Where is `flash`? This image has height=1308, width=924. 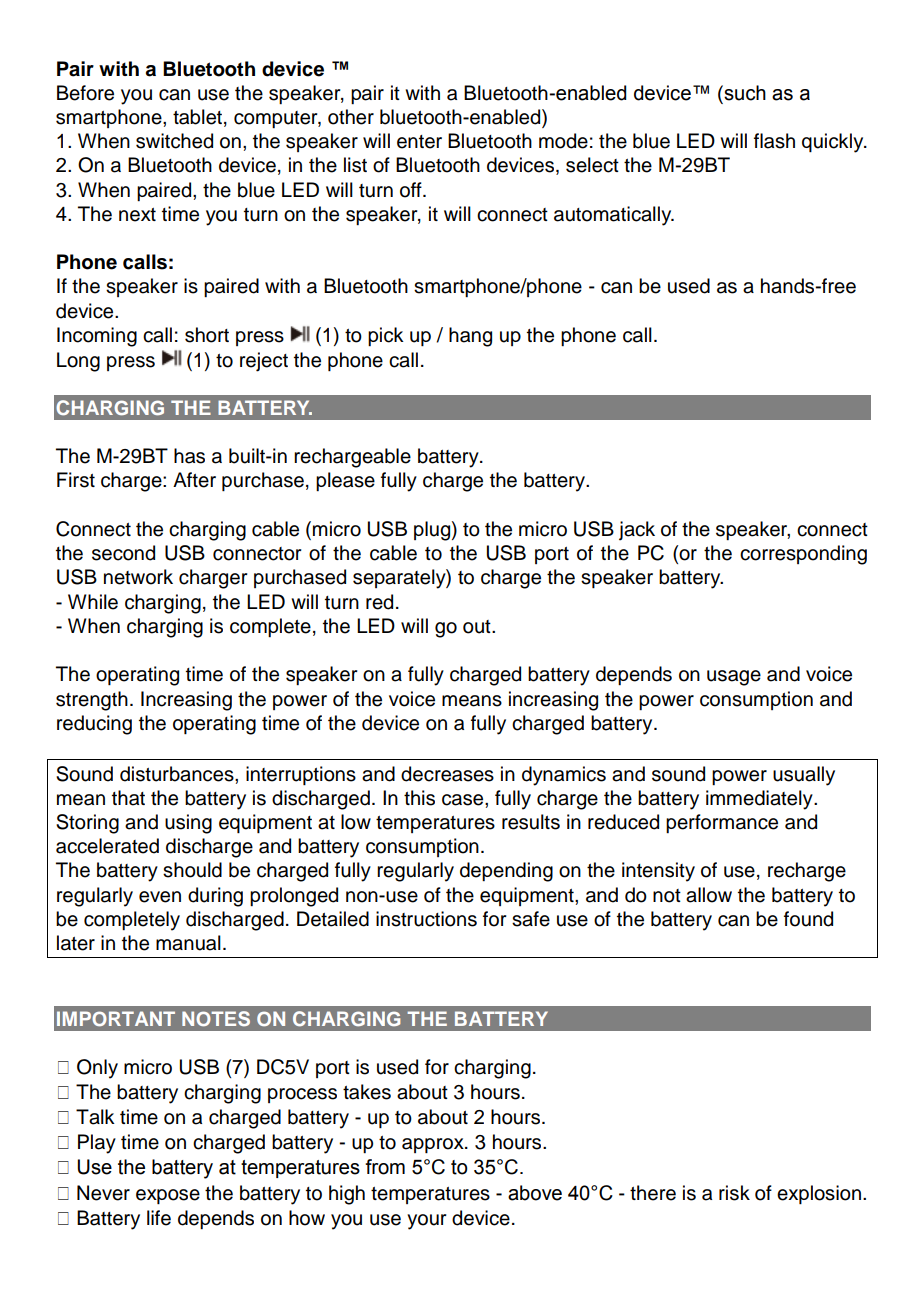
flash is located at coordinates (774, 141).
